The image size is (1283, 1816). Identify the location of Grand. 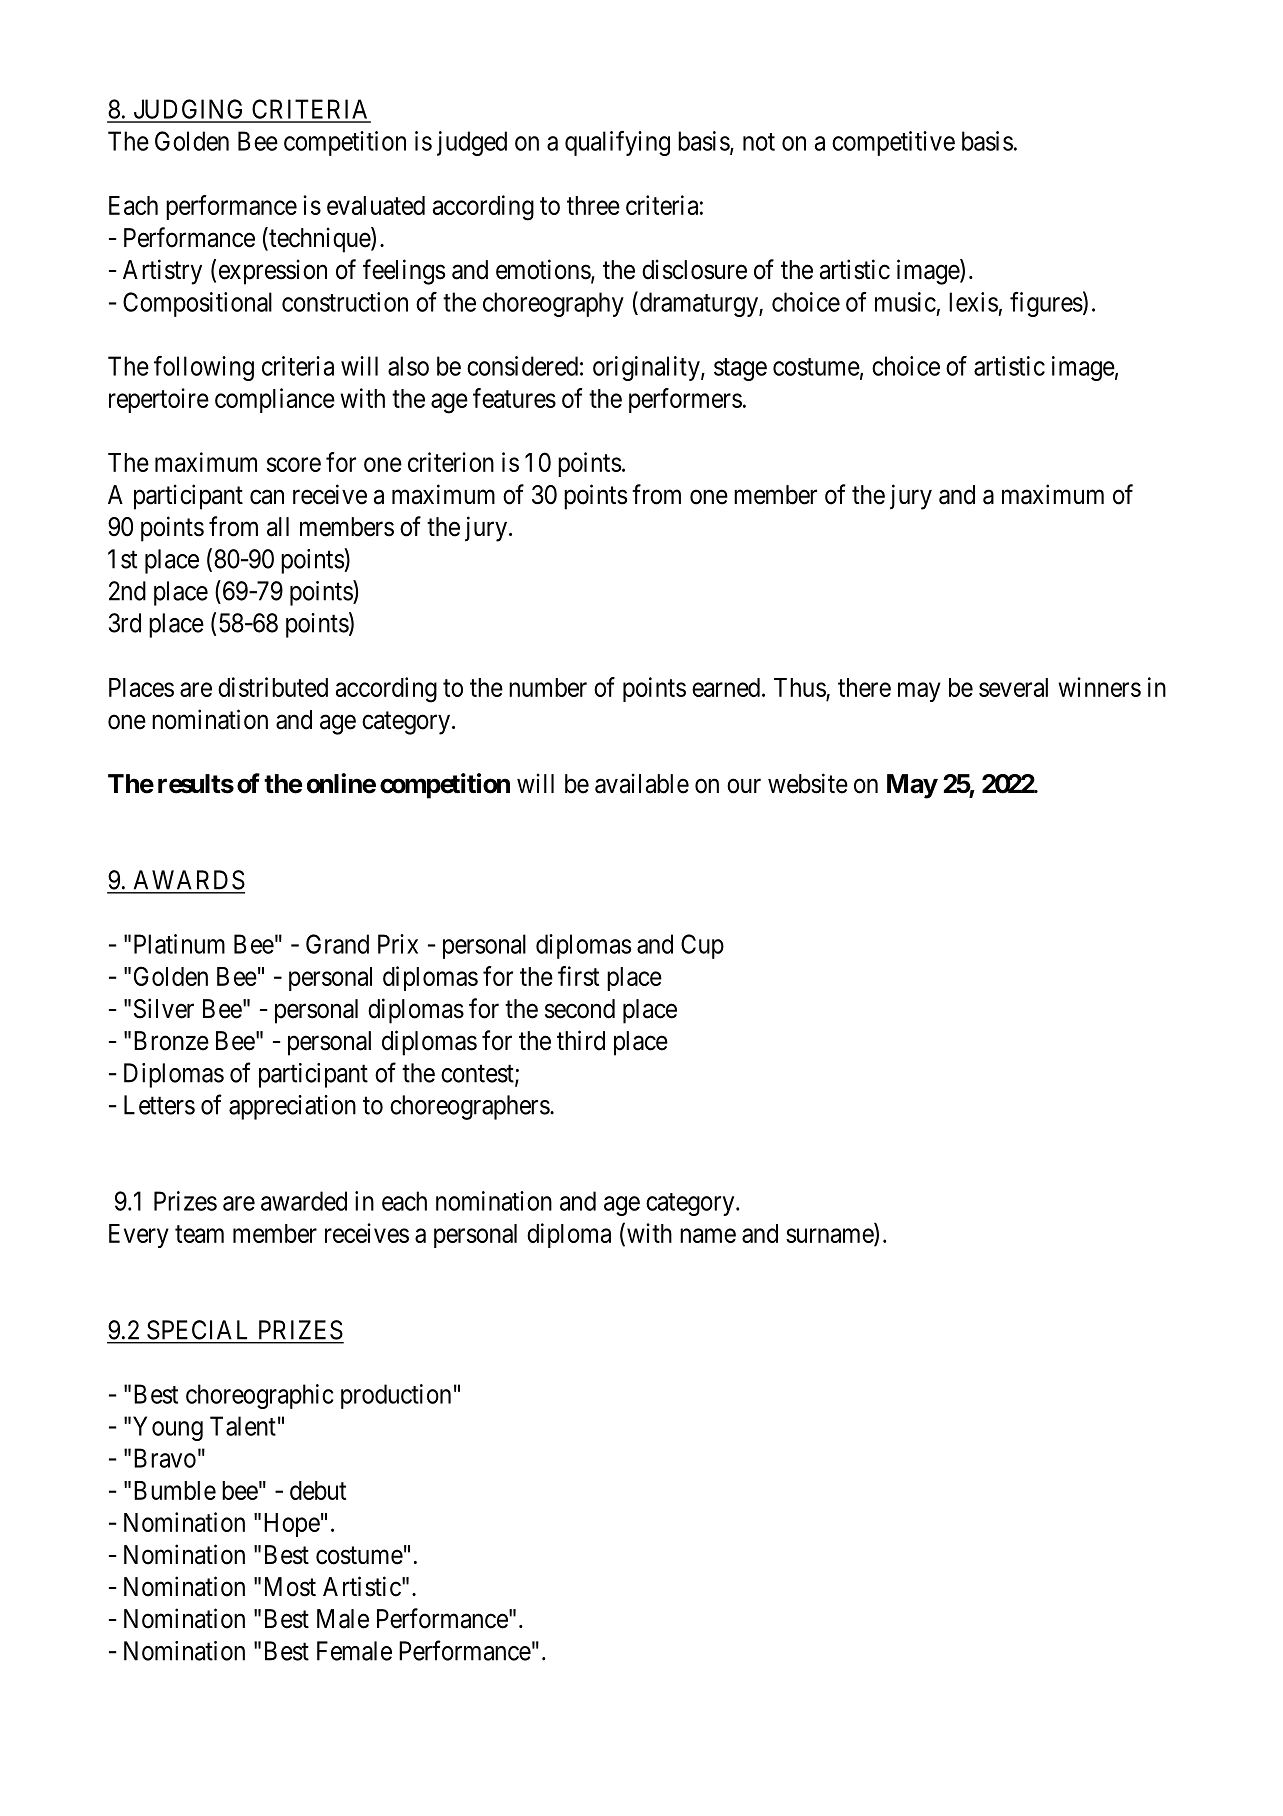
(337, 944).
